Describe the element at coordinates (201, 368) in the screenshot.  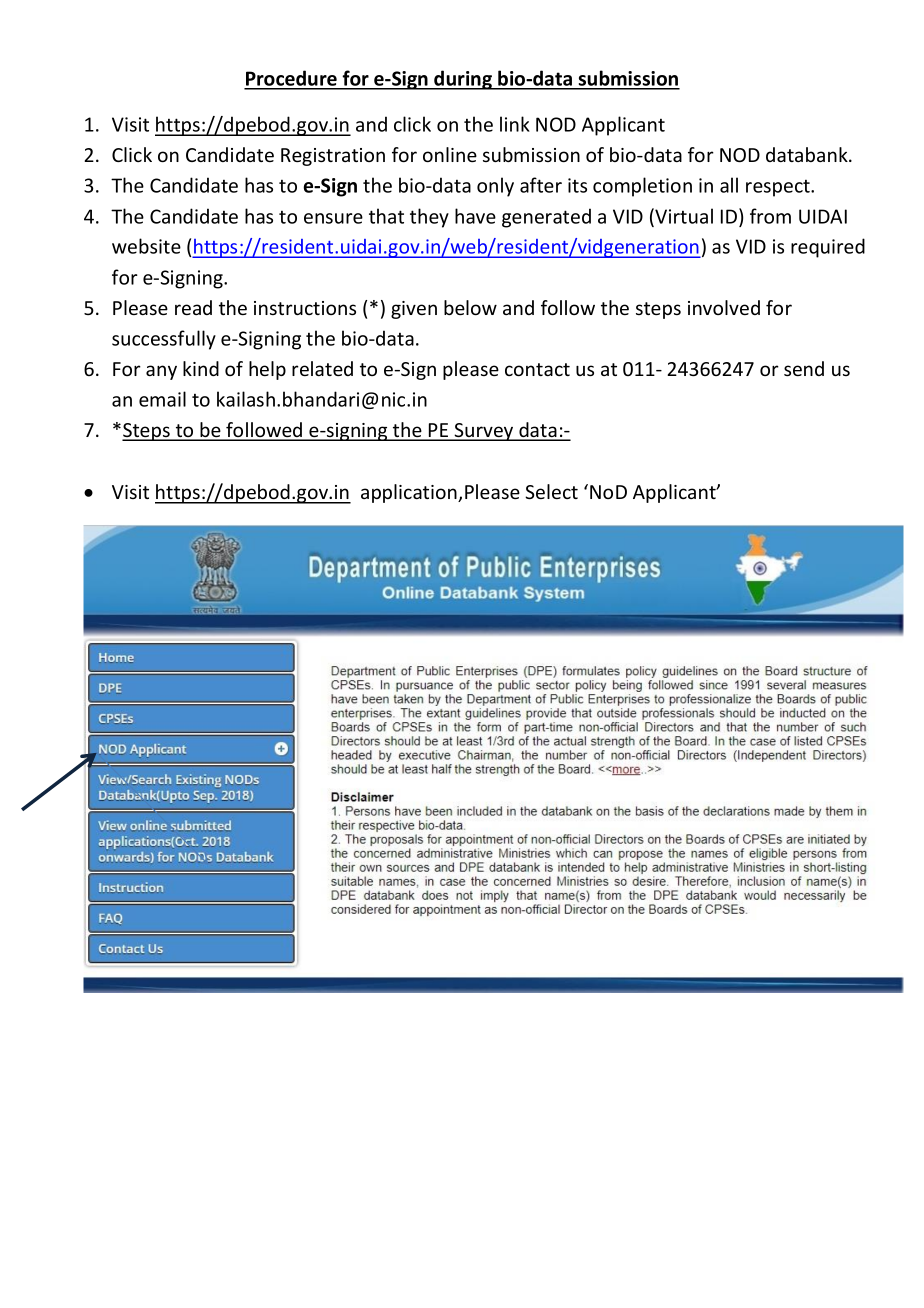
I see `kind` at that location.
